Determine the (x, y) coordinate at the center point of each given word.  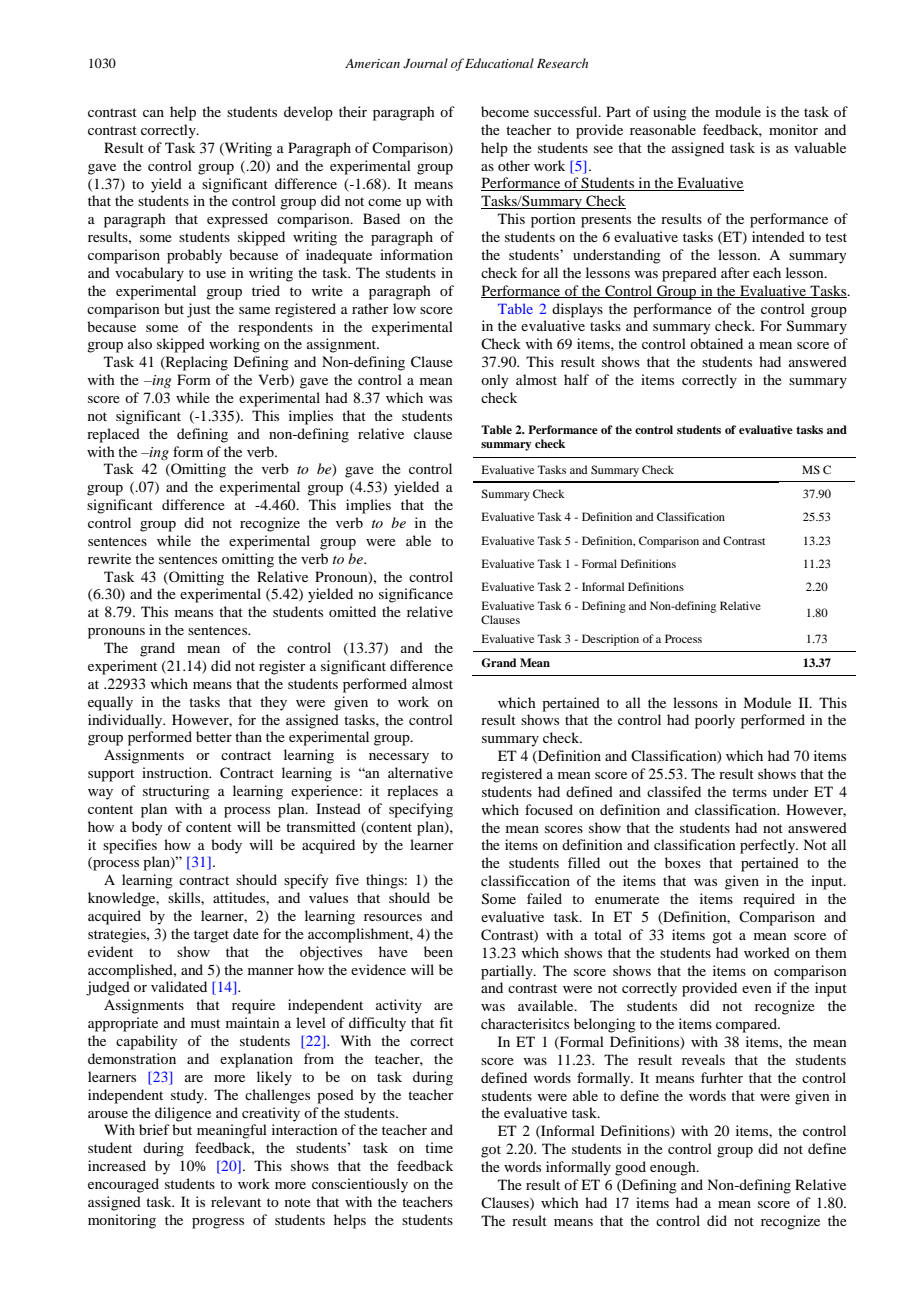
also (140, 343)
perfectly (769, 846)
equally (110, 703)
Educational (499, 63)
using (670, 113)
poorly (715, 721)
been (438, 951)
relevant (236, 1201)
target (211, 936)
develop (308, 113)
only (494, 381)
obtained (716, 343)
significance (416, 595)
